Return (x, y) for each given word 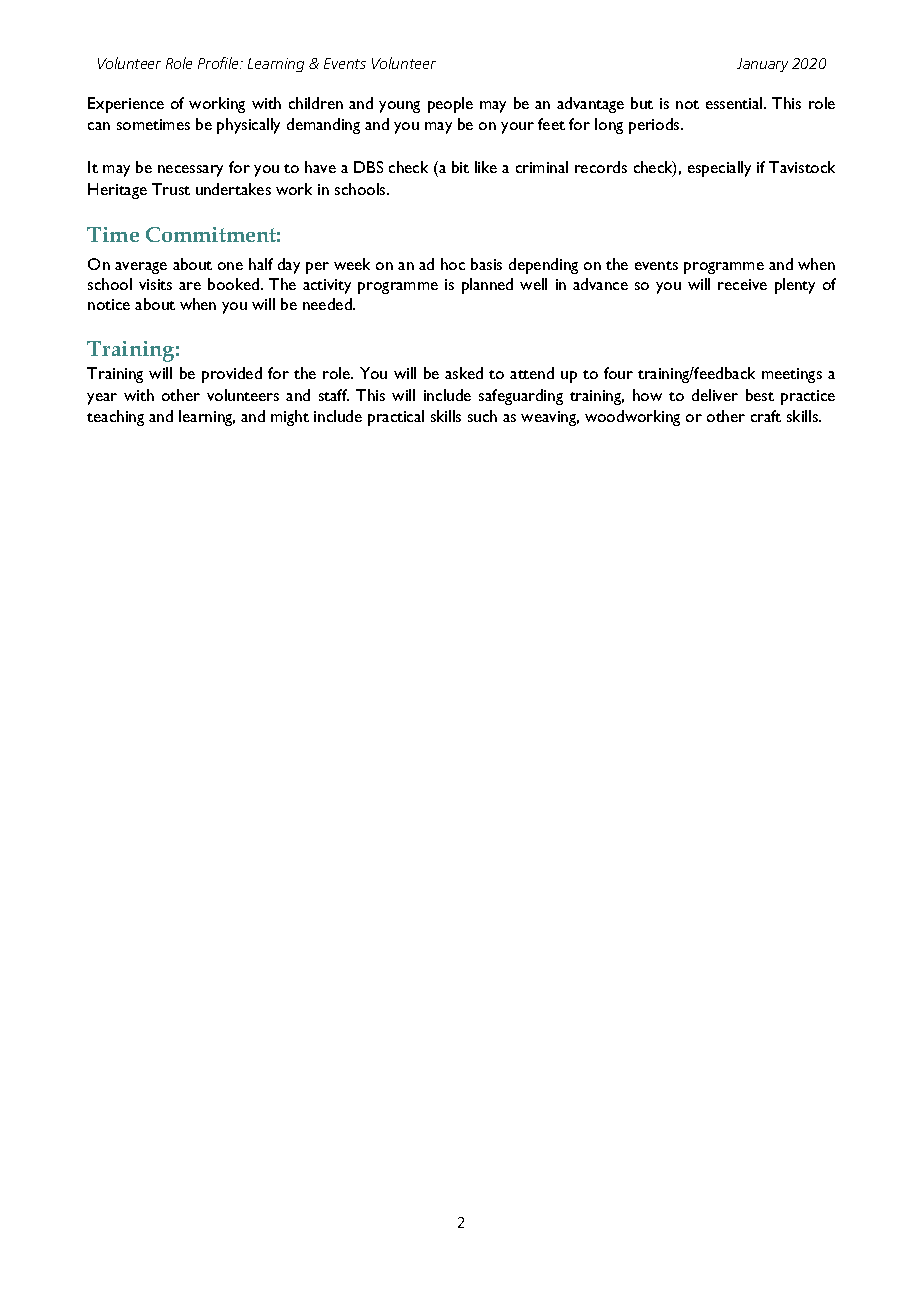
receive (742, 284)
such (482, 416)
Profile (219, 63)
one (230, 266)
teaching (115, 418)
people (450, 105)
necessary (190, 171)
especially (719, 169)
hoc (453, 264)
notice (109, 304)
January (762, 65)
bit (460, 167)
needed (328, 304)
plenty (795, 286)
